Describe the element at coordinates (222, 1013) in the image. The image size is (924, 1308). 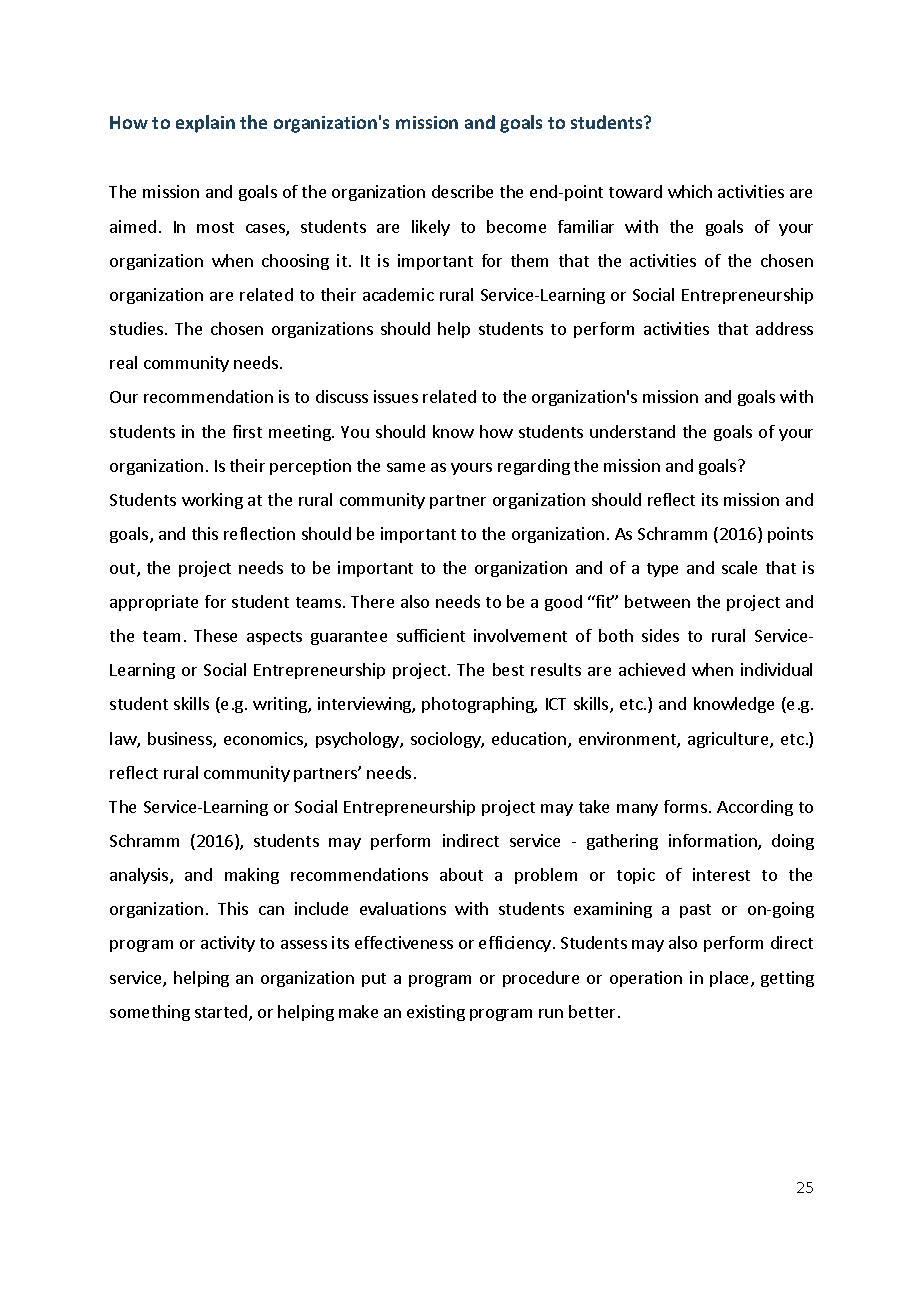
I see `started` at that location.
